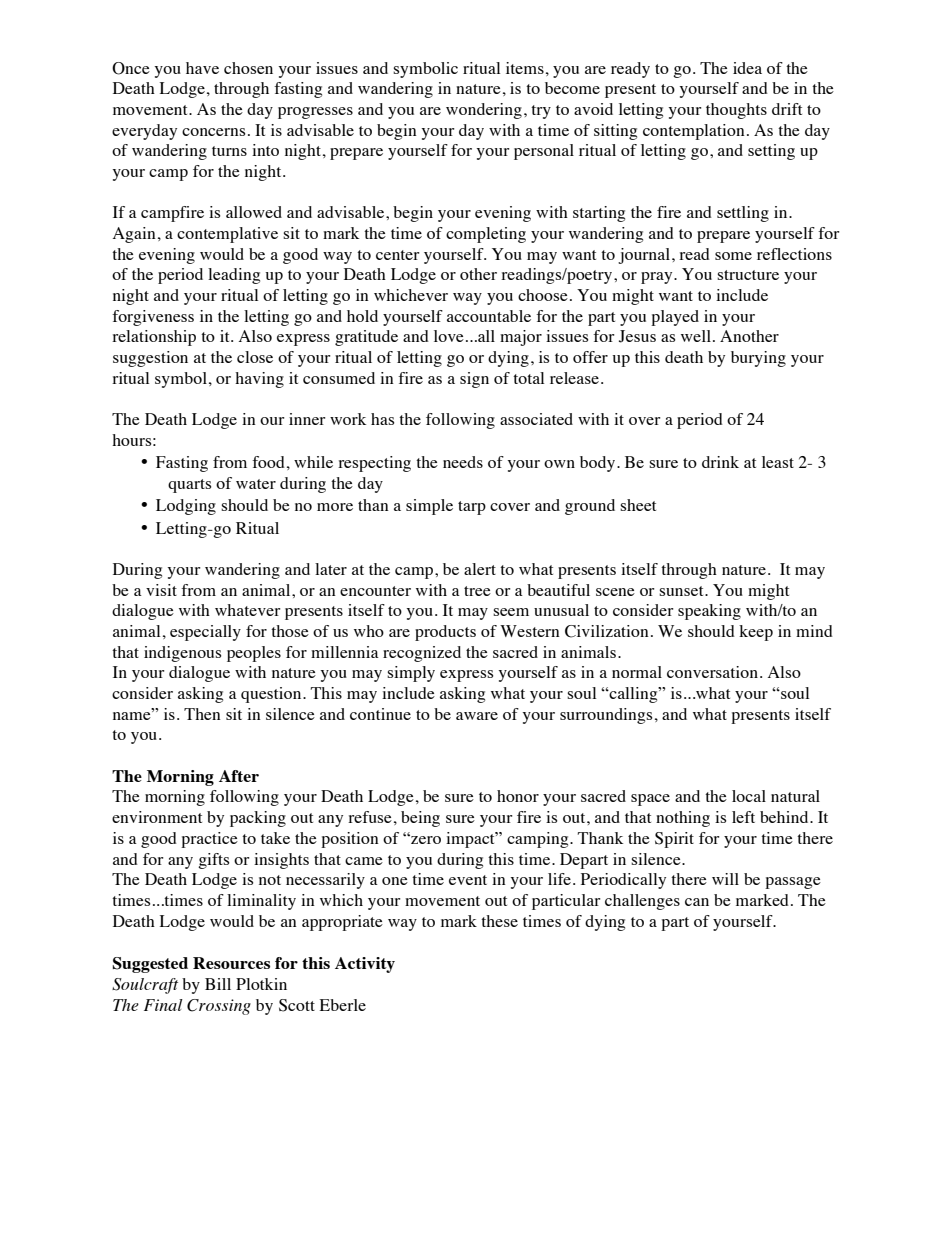 This screenshot has width=952, height=1233. What do you see at coordinates (484, 111) in the screenshot?
I see `wondering` at bounding box center [484, 111].
